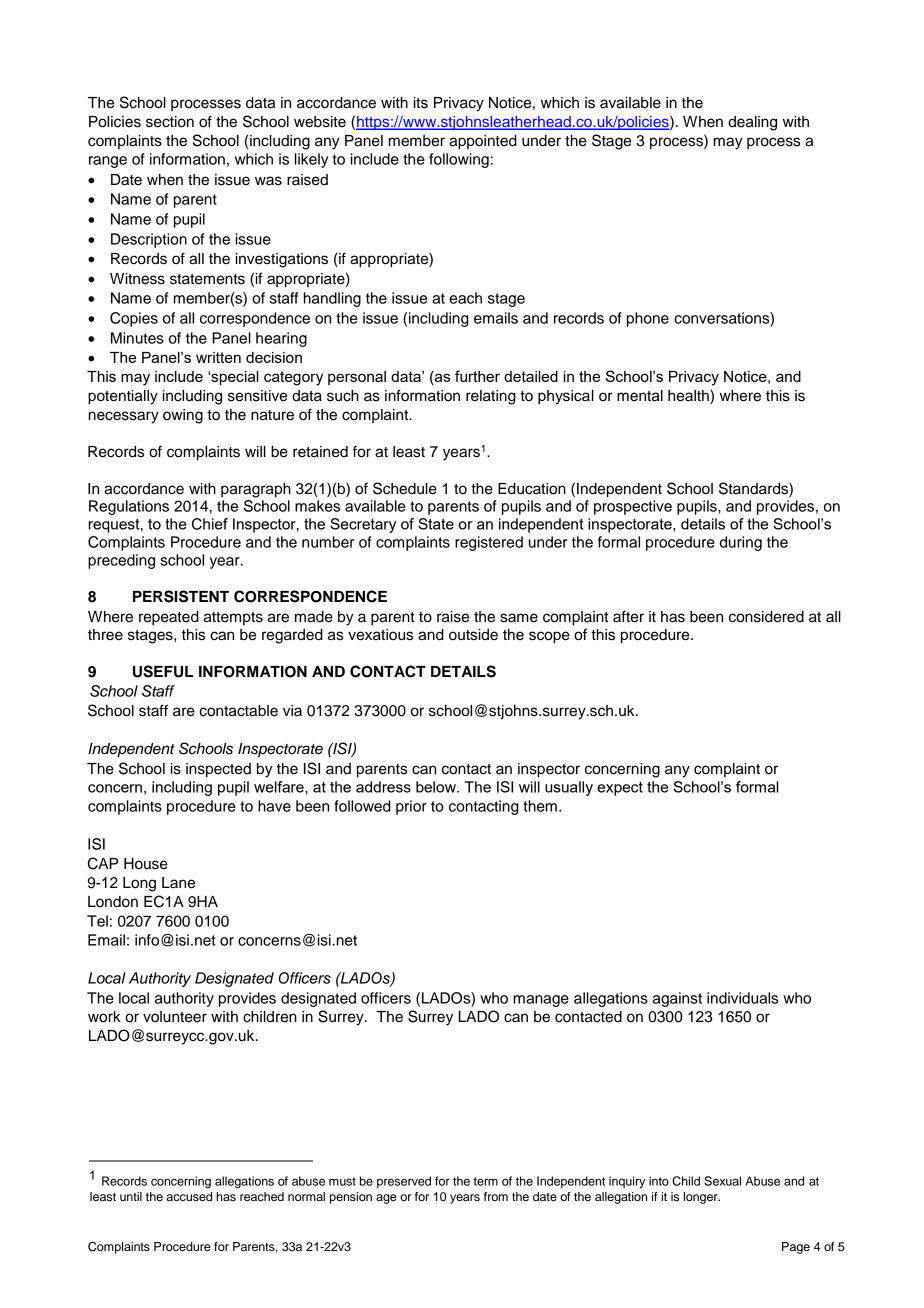  I want to click on appointed, so click(483, 142).
